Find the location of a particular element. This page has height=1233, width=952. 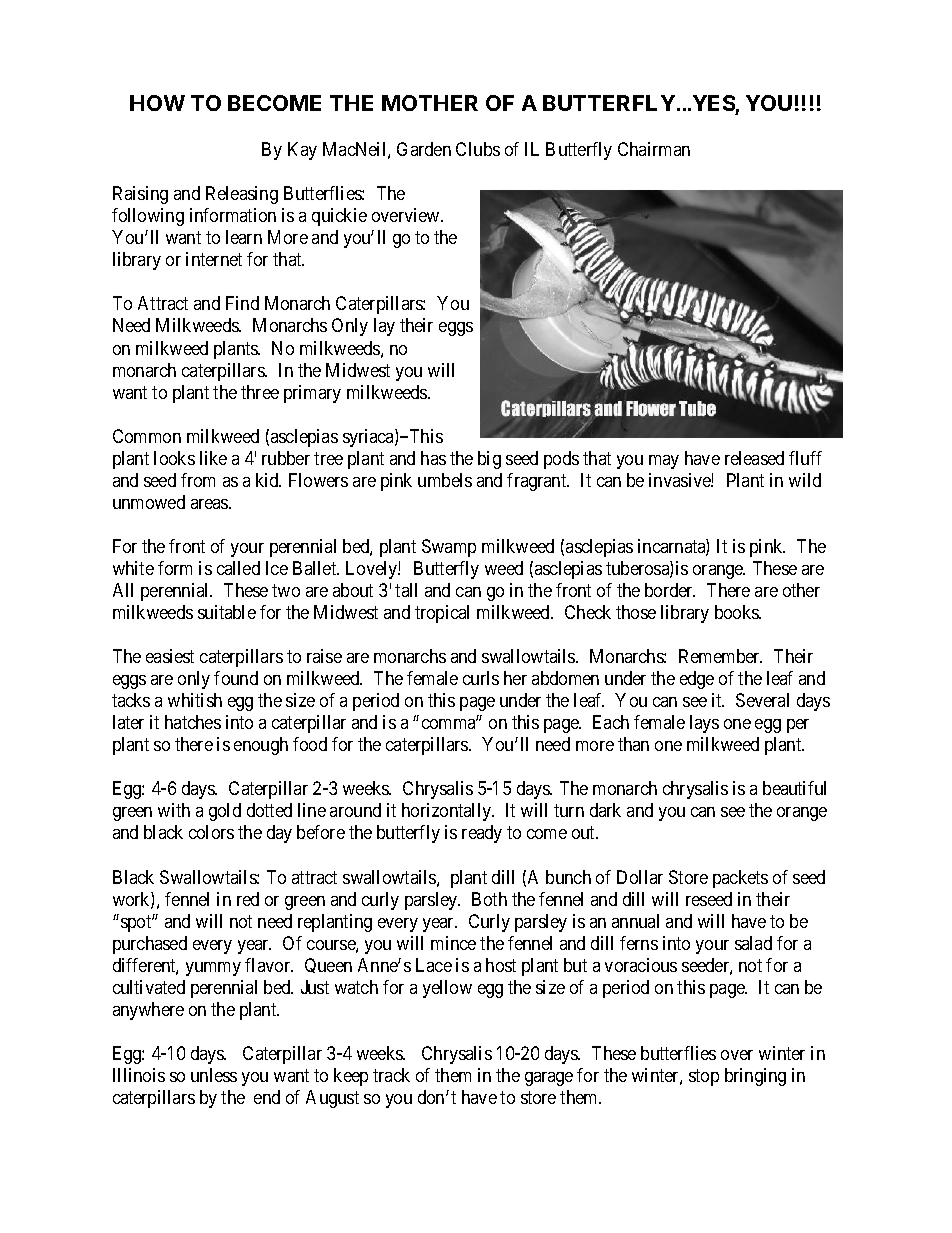

unless is located at coordinates (214, 1075).
